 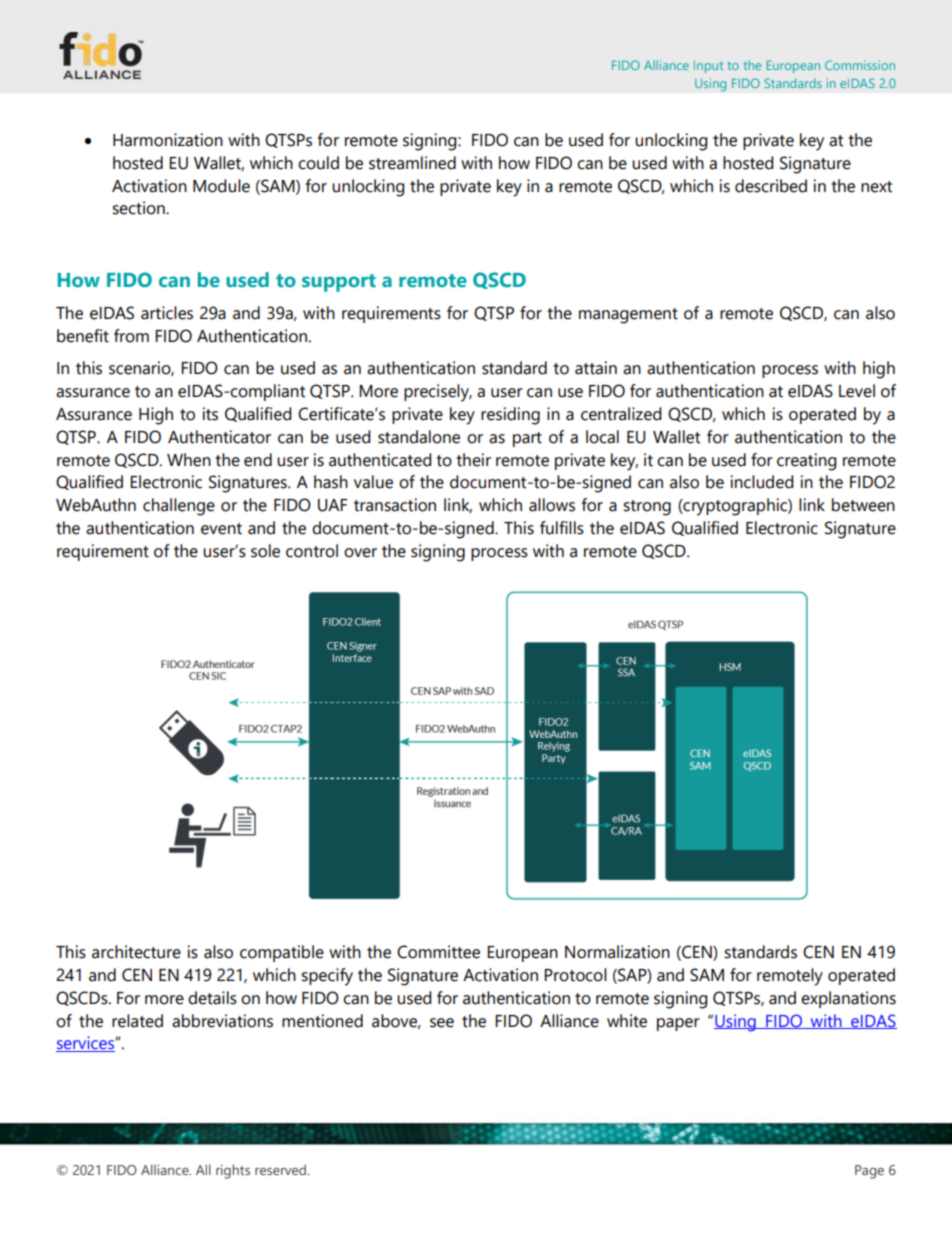 What do you see at coordinates (168, 140) in the screenshot?
I see `Harmonization` at bounding box center [168, 140].
